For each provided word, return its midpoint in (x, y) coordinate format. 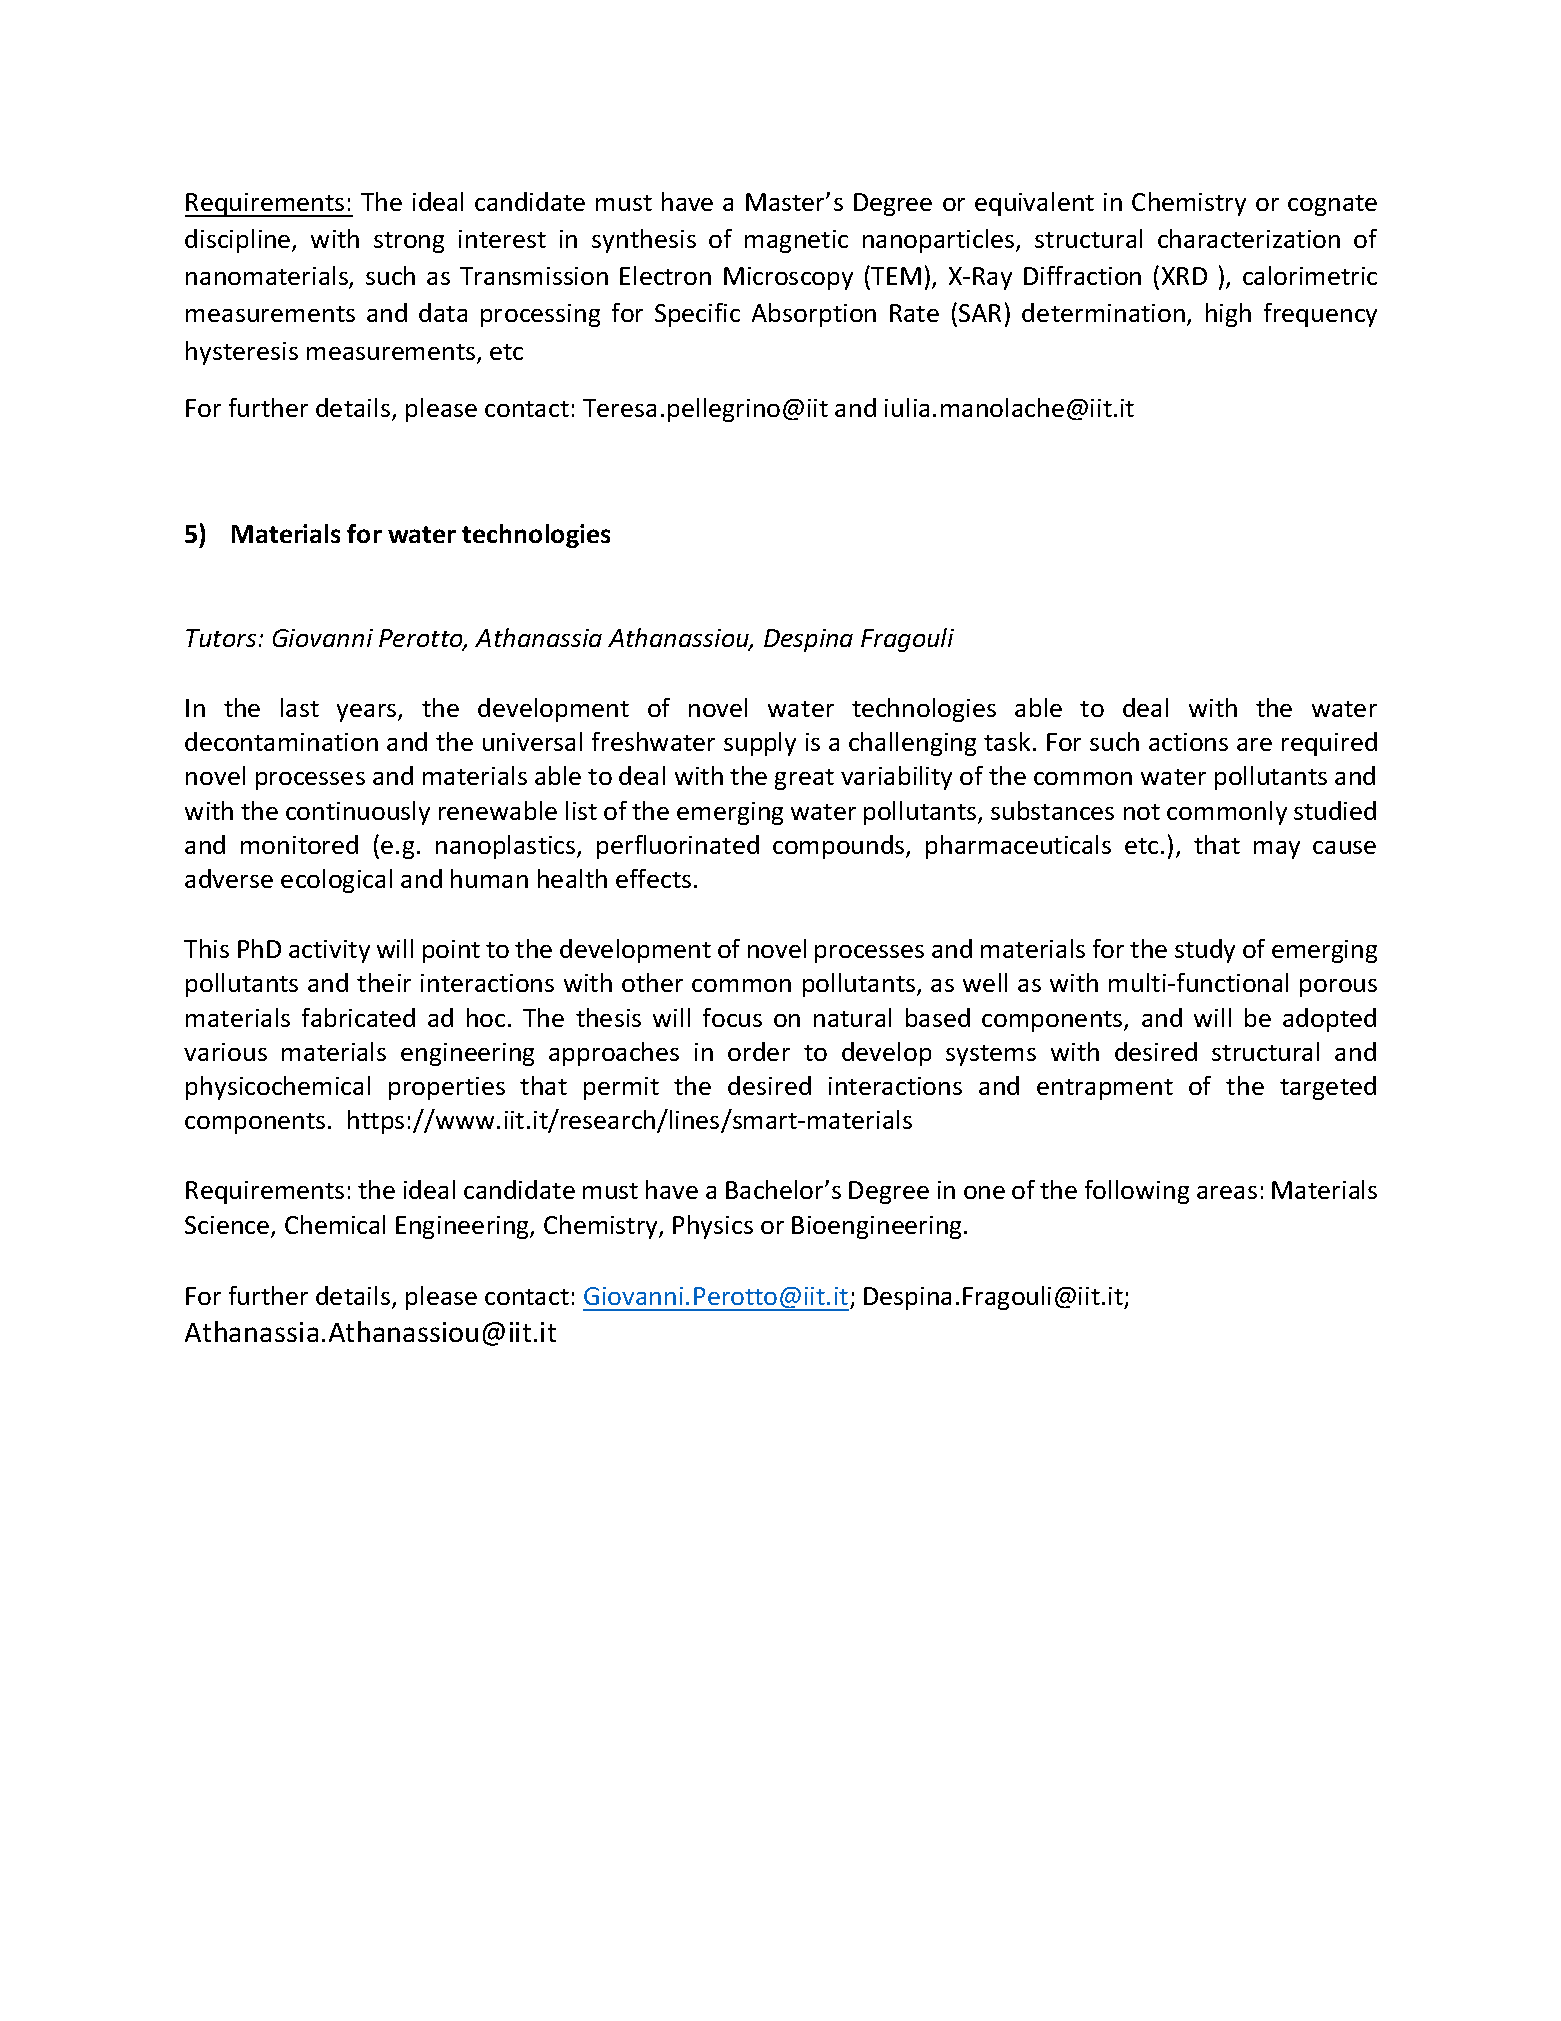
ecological (336, 881)
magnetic (796, 241)
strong (409, 242)
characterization (1249, 238)
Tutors (221, 638)
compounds (840, 847)
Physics (713, 1227)
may (1277, 850)
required (1329, 744)
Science (228, 1226)
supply (760, 744)
